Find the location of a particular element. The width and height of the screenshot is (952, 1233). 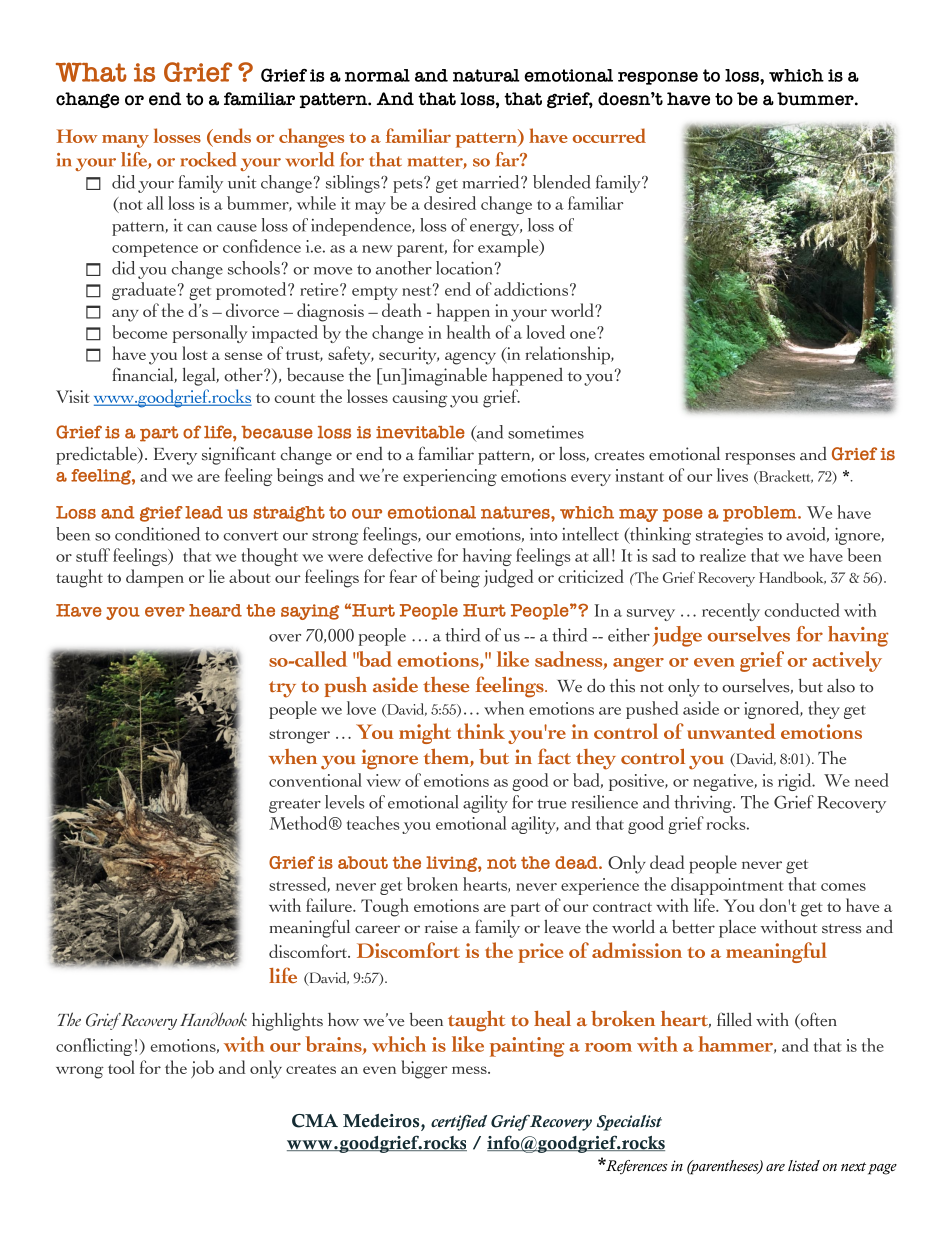

ends is located at coordinates (231, 137).
